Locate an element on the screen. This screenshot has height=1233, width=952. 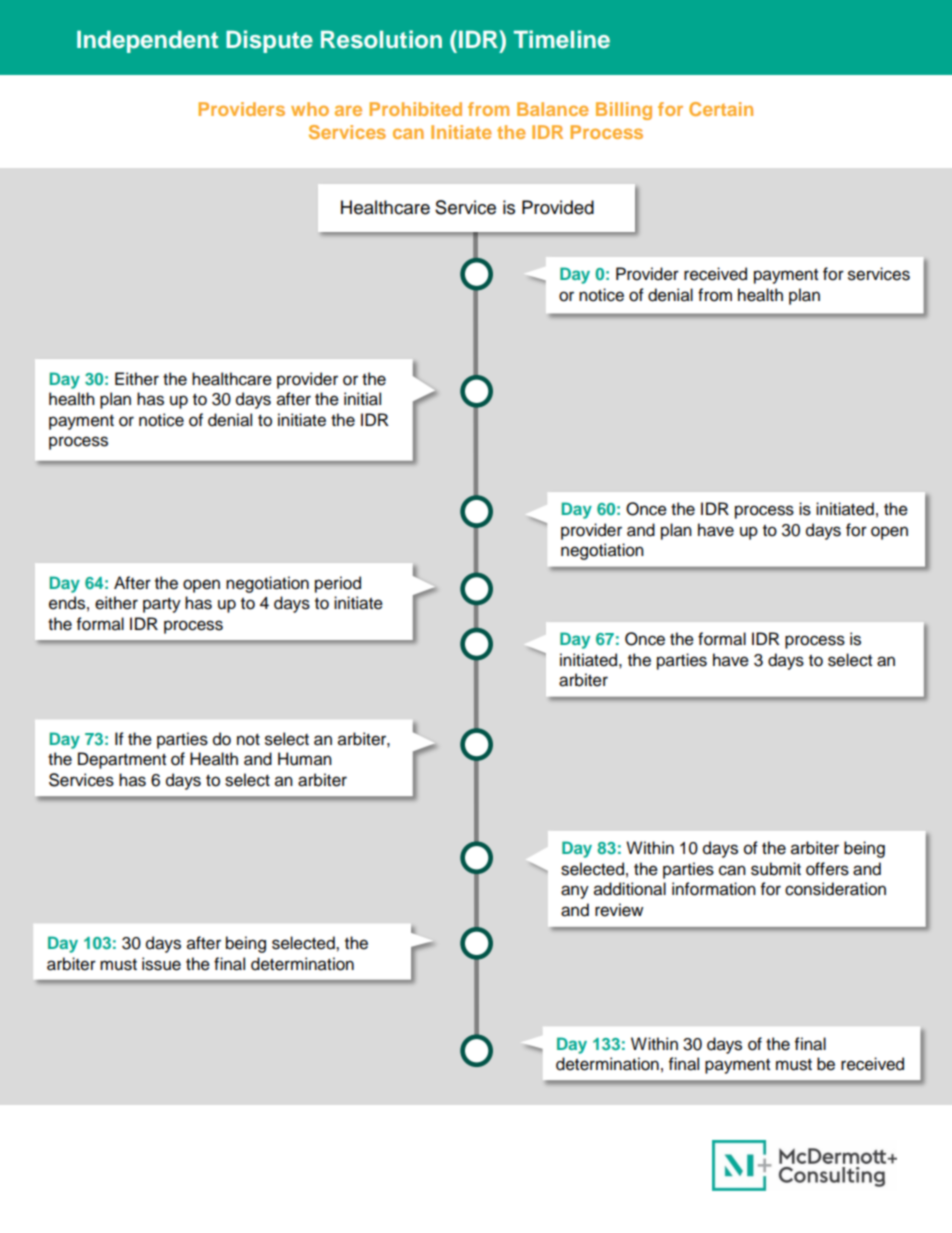
party is located at coordinates (162, 605).
